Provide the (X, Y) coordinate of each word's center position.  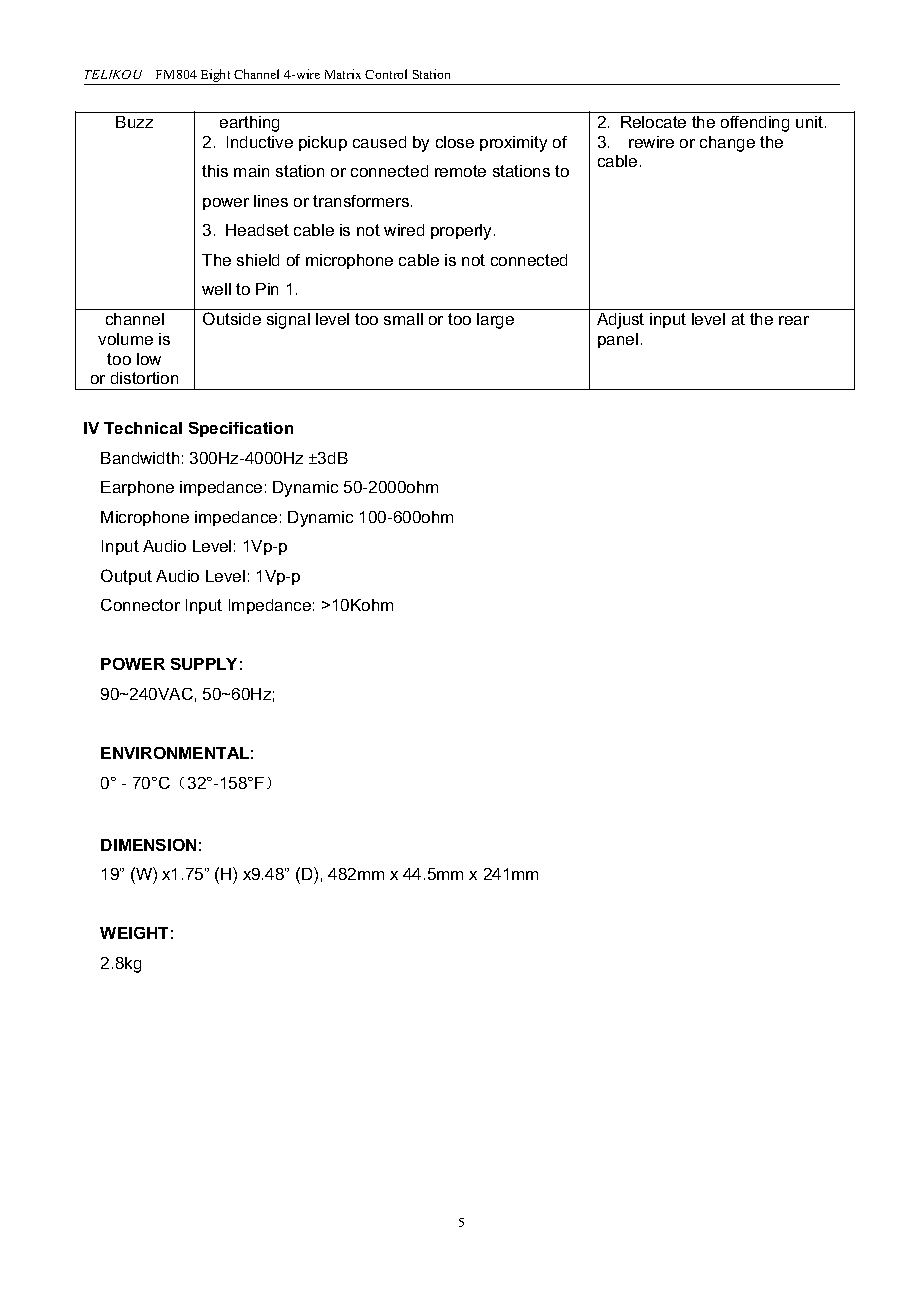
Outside (232, 318)
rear (794, 320)
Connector (140, 605)
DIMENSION (148, 845)
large (495, 321)
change (727, 144)
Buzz (134, 122)
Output (126, 577)
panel (618, 340)
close (455, 142)
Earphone (137, 488)
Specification (241, 429)
